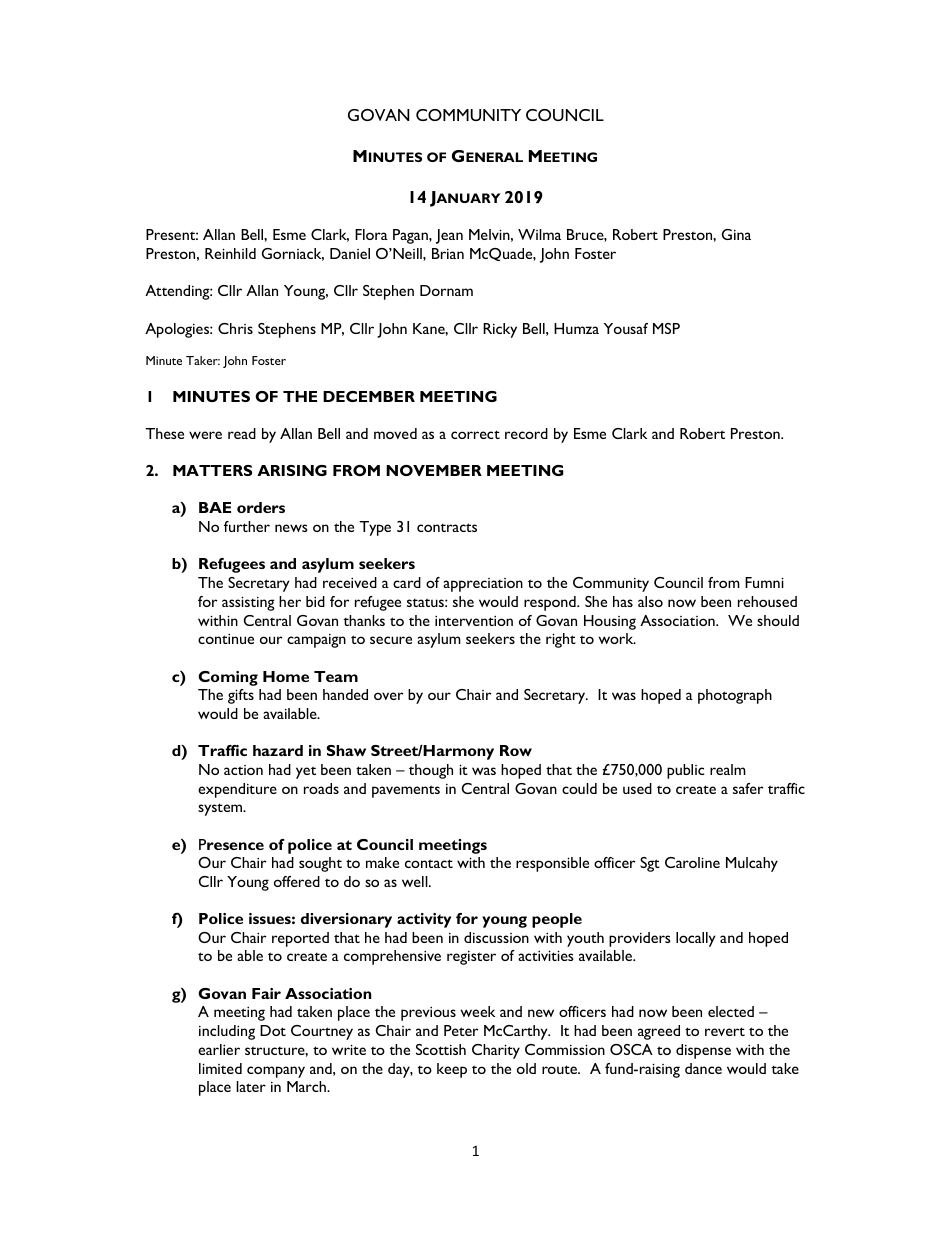 This image has width=952, height=1233. Describe the element at coordinates (735, 696) in the image. I see `photograph` at that location.
